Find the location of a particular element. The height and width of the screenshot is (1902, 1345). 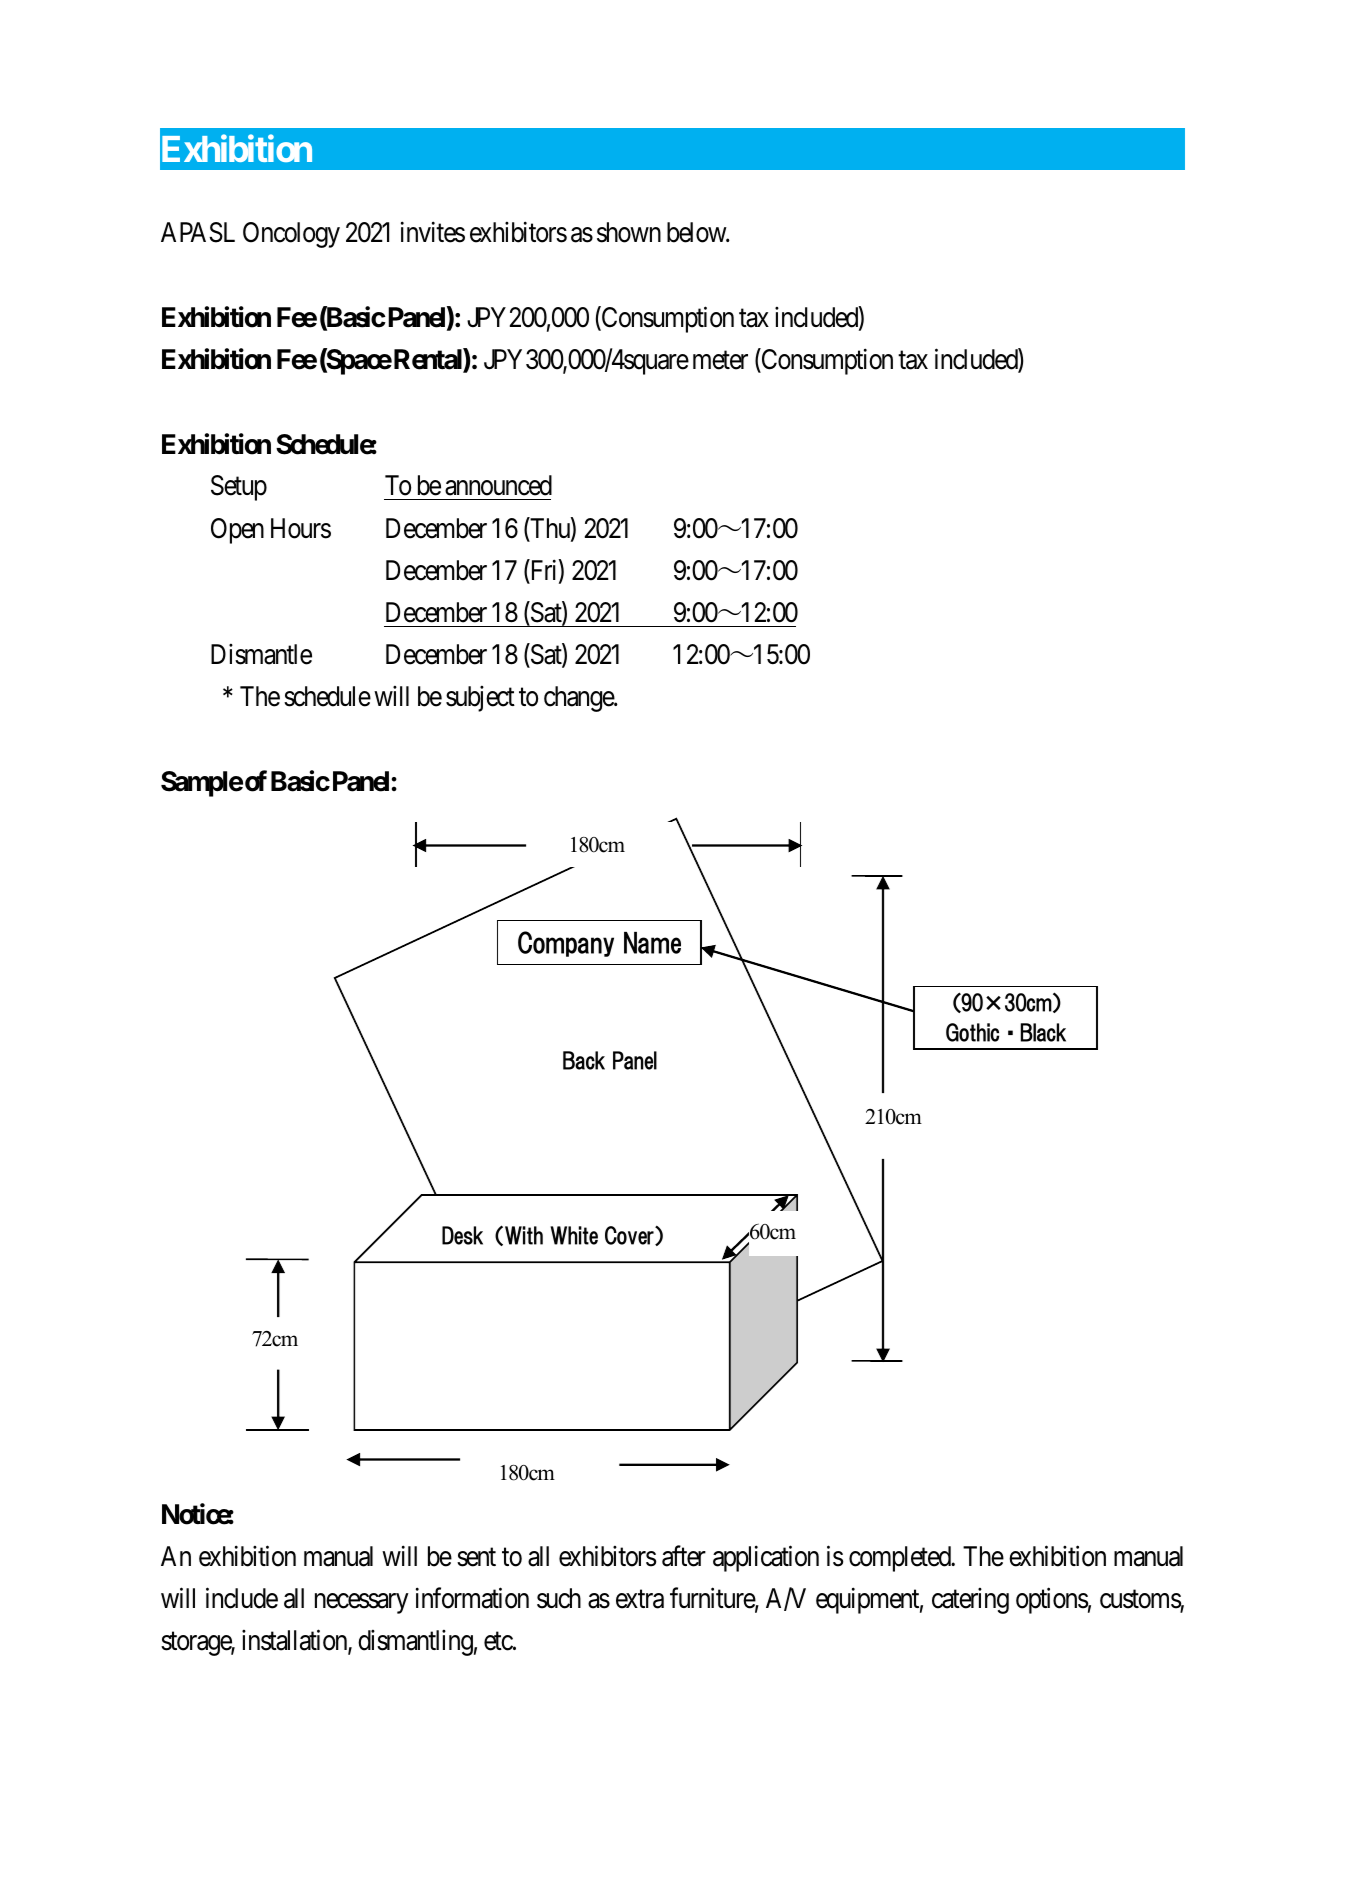

shown is located at coordinates (629, 232).
